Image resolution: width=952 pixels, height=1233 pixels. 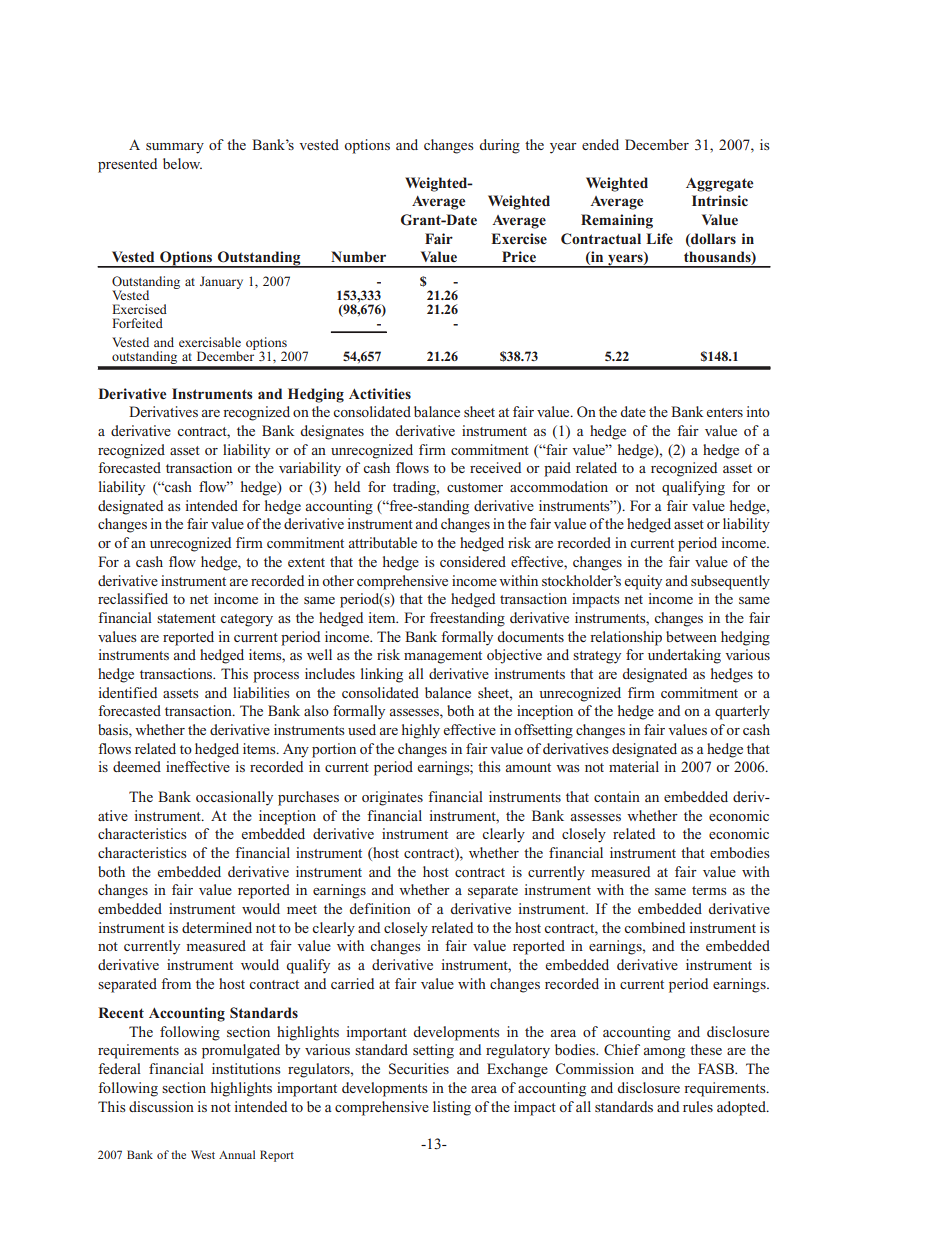 What do you see at coordinates (217, 927) in the page?
I see `determined` at bounding box center [217, 927].
